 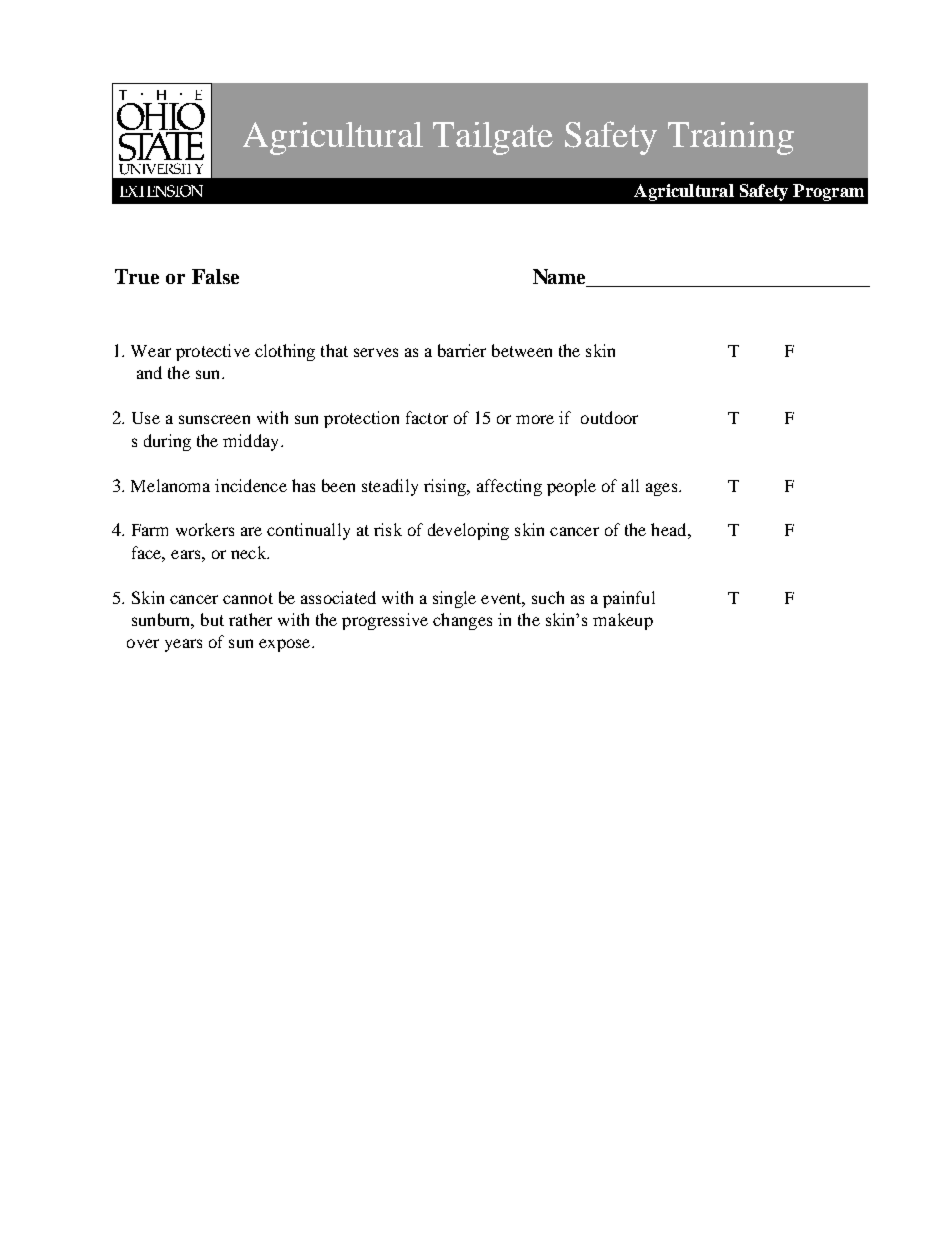 I want to click on Training, so click(x=731, y=138).
